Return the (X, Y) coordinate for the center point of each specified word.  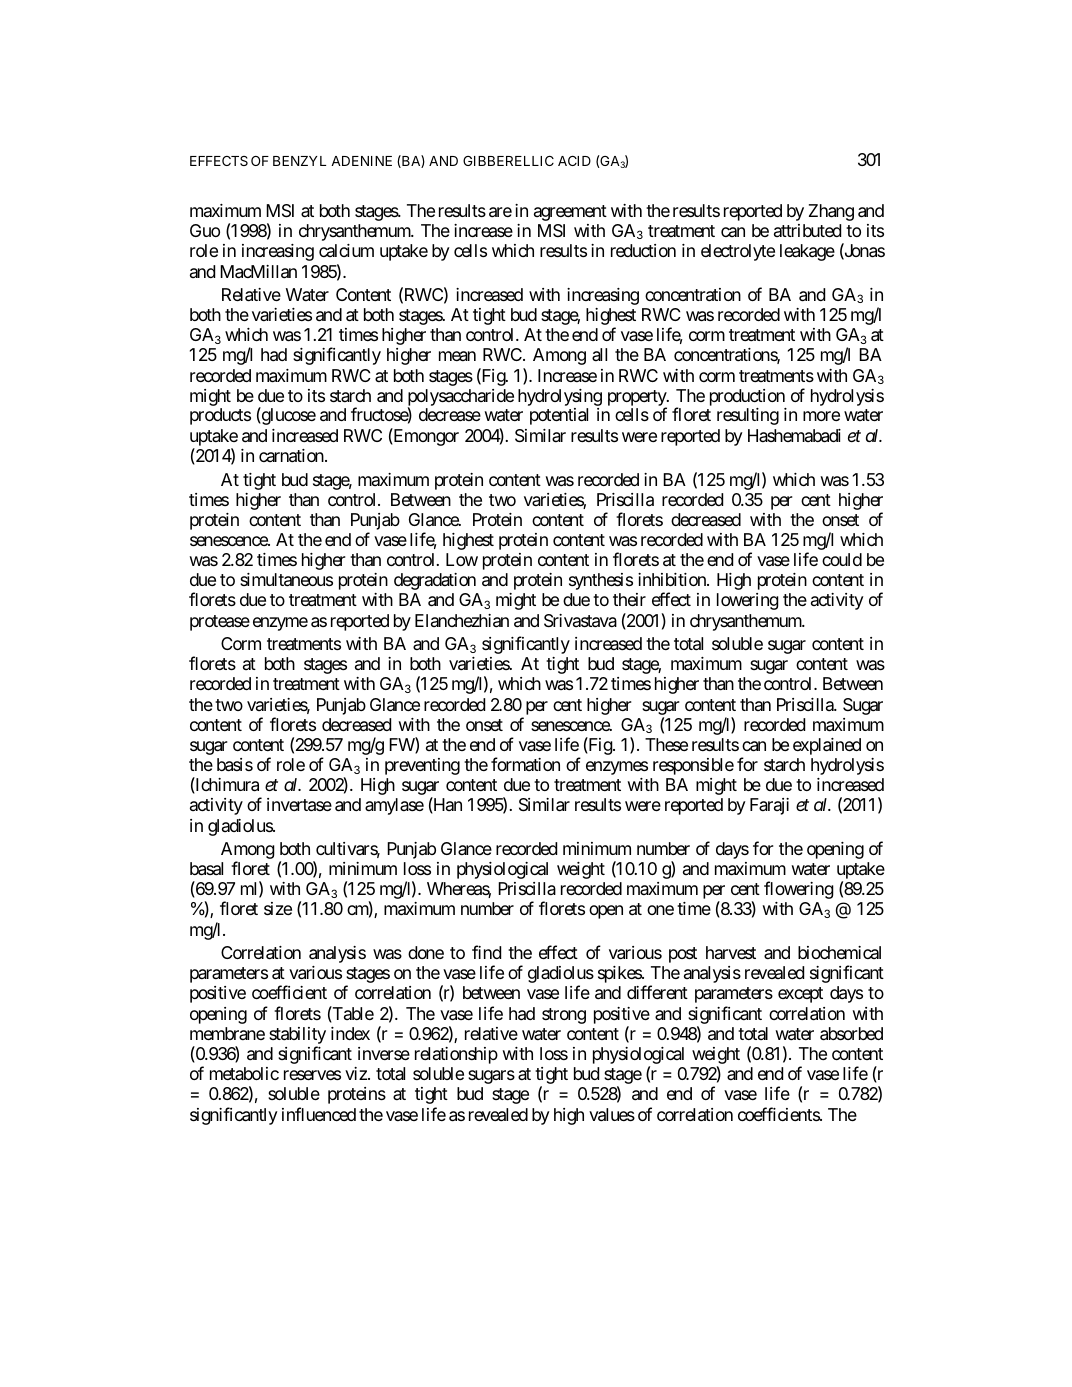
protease (220, 623)
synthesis (601, 581)
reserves (312, 1075)
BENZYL (299, 161)
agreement (570, 213)
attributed (807, 230)
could (842, 559)
